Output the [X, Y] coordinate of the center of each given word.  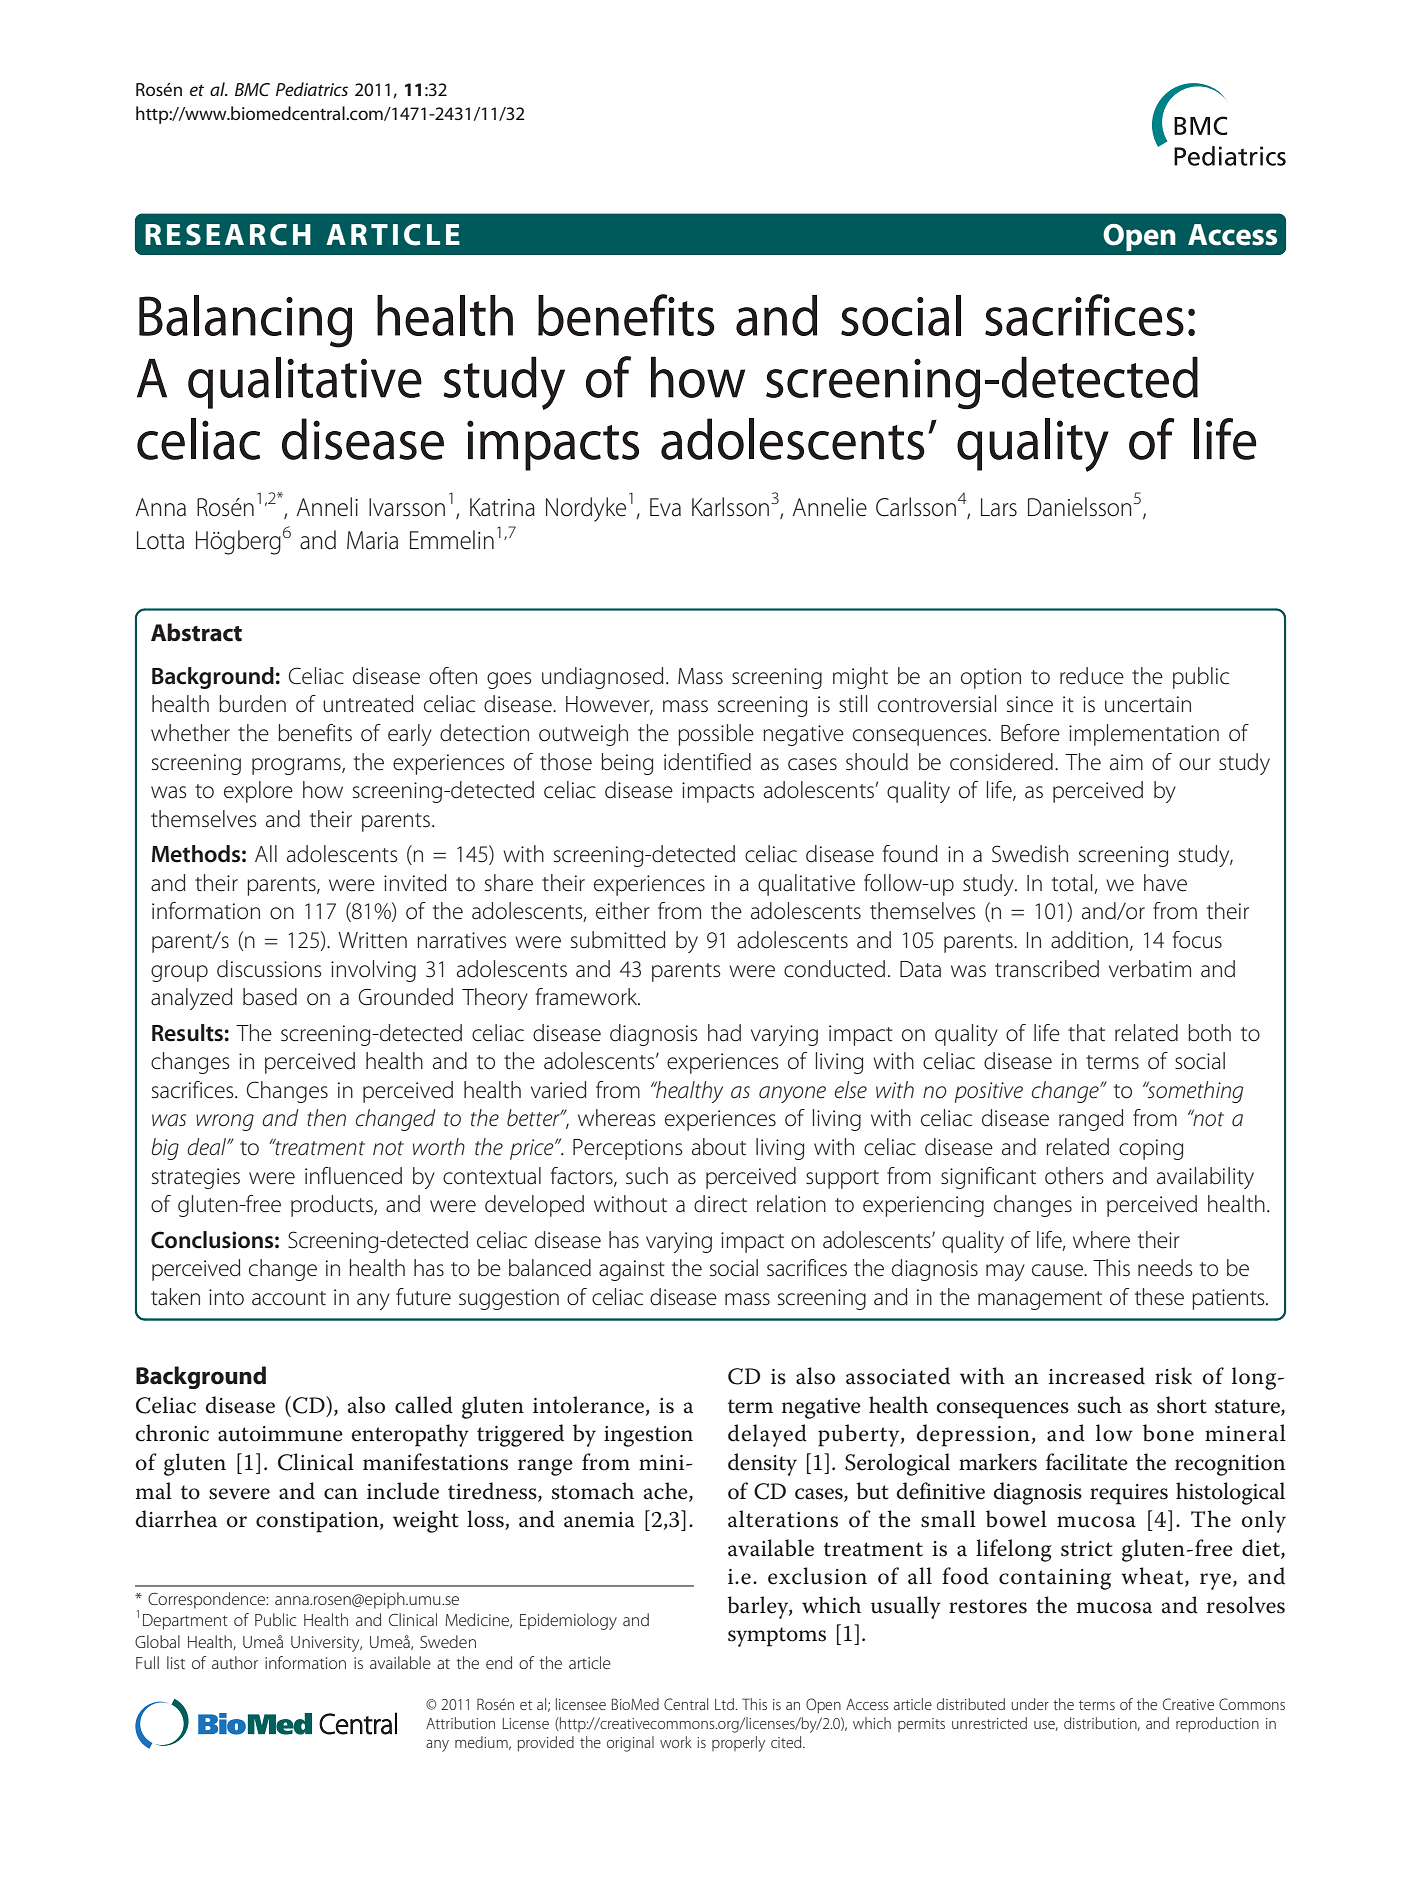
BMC [252, 89]
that [1086, 1033]
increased [1097, 1376]
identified [707, 762]
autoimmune [280, 1434]
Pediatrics [312, 89]
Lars [999, 507]
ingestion [648, 1436]
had [724, 1033]
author [235, 1662]
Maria [372, 540]
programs [297, 766]
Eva [665, 507]
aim [1126, 762]
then [326, 1118]
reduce [1092, 676]
